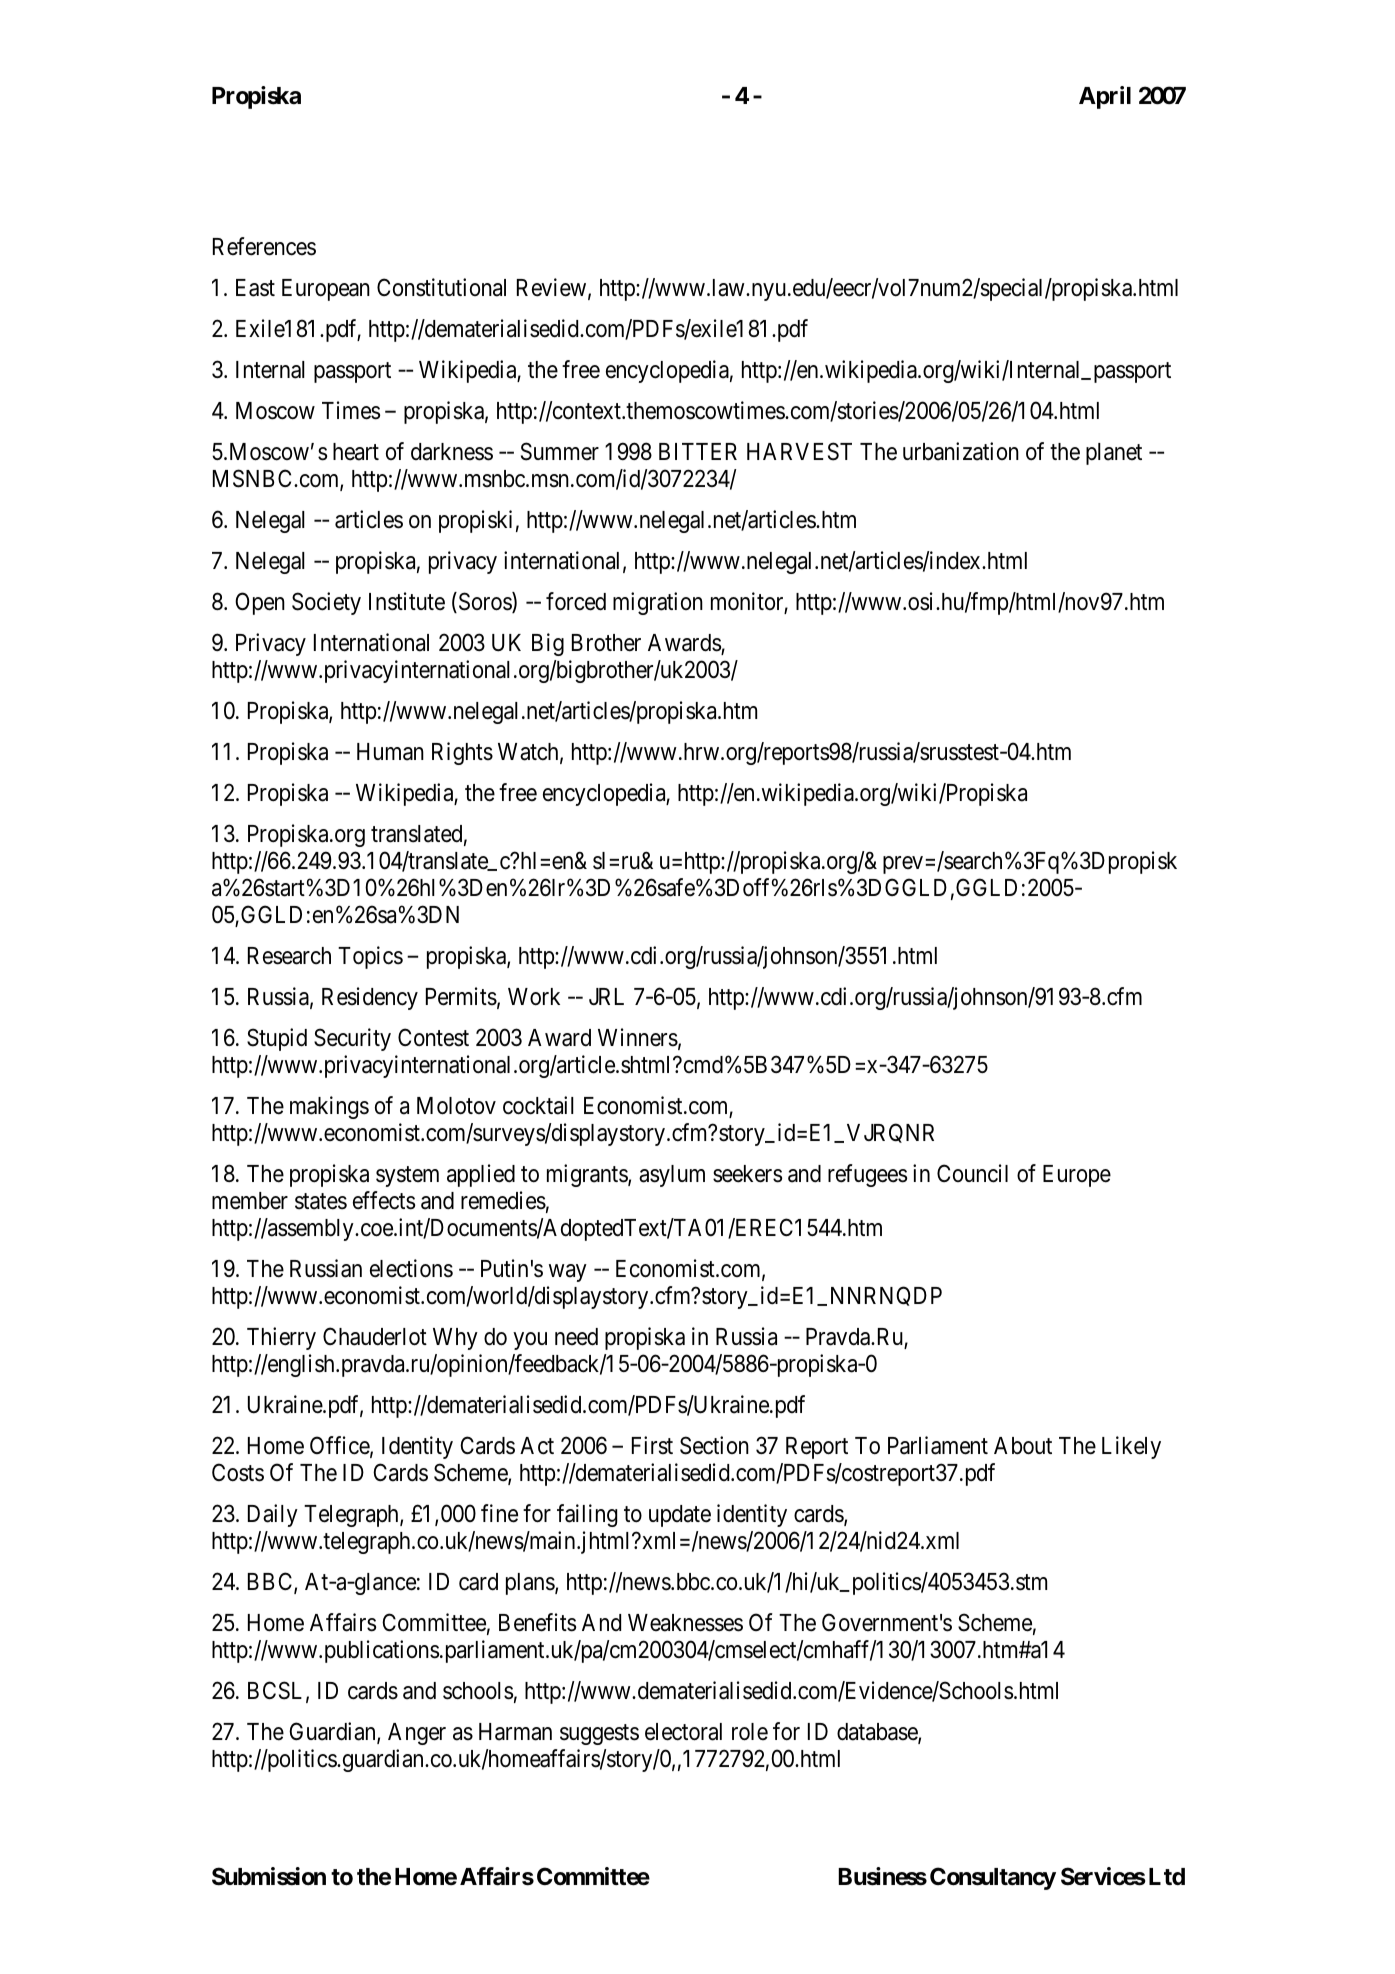  What do you see at coordinates (1105, 97) in the screenshot?
I see `April` at bounding box center [1105, 97].
